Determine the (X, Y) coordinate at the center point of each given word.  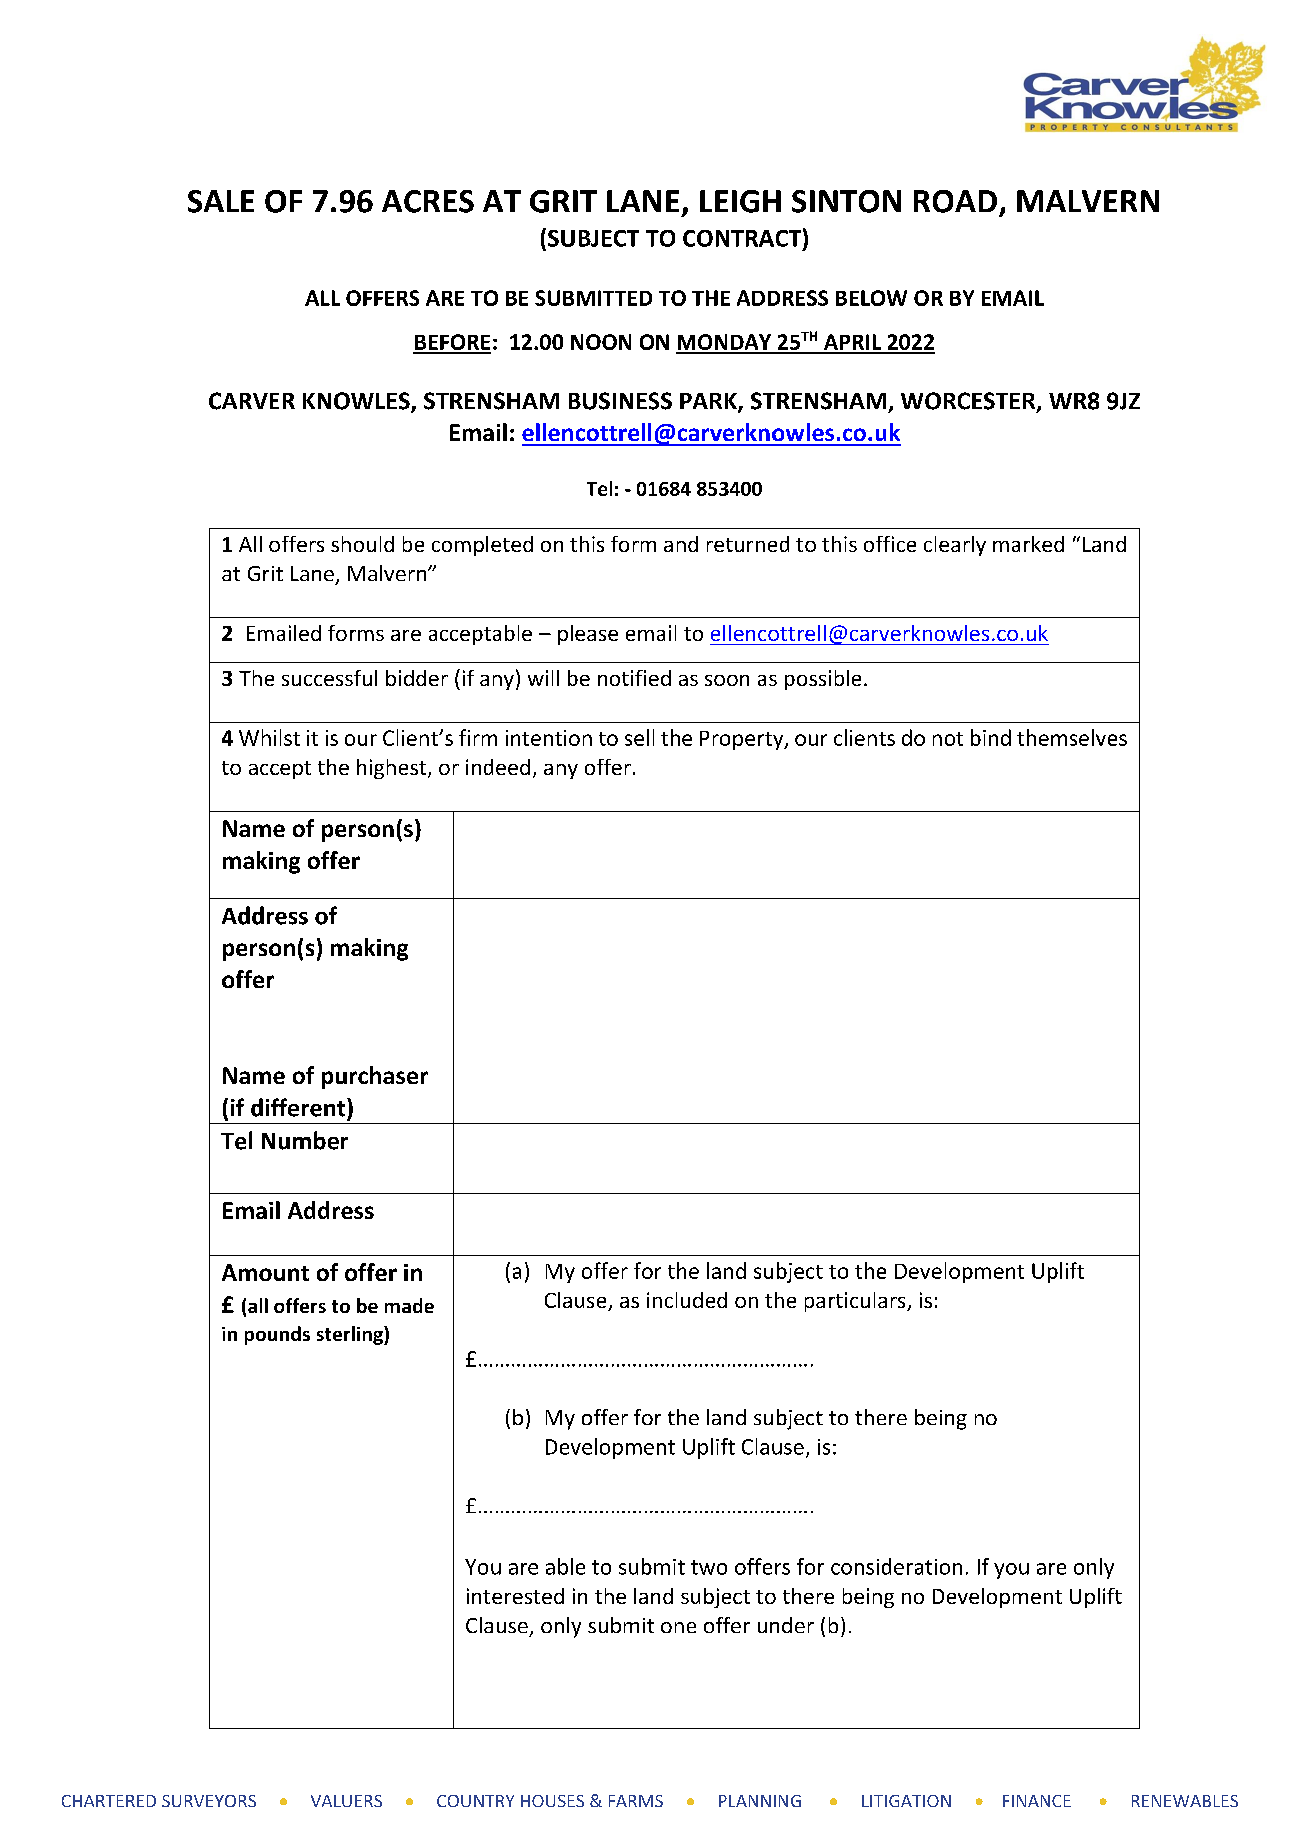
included (687, 1300)
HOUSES (552, 1801)
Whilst (269, 737)
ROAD (955, 201)
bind (991, 737)
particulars (856, 1302)
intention (549, 738)
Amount (265, 1272)
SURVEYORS (209, 1801)
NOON (601, 342)
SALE (221, 201)
